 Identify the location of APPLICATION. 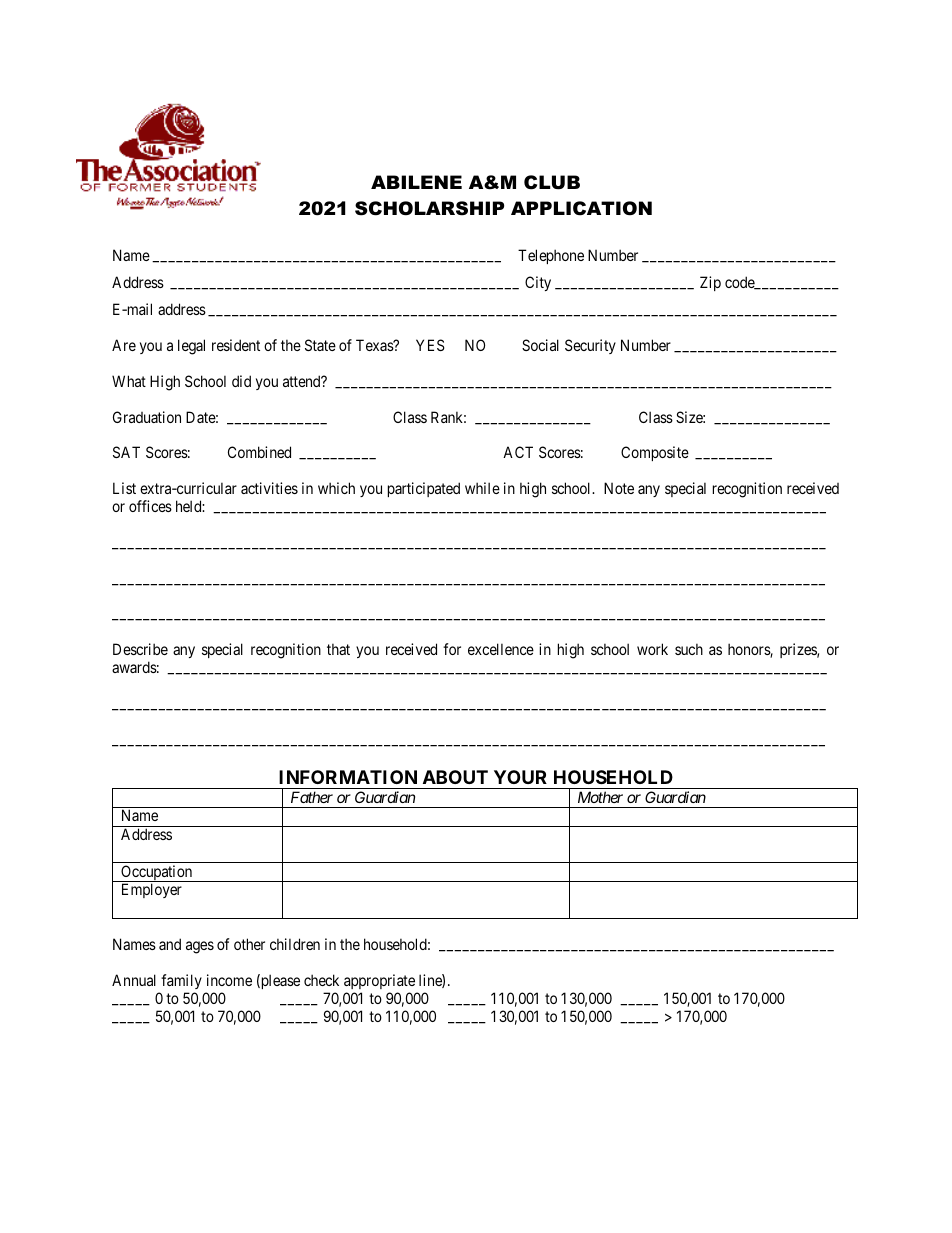
(581, 208).
